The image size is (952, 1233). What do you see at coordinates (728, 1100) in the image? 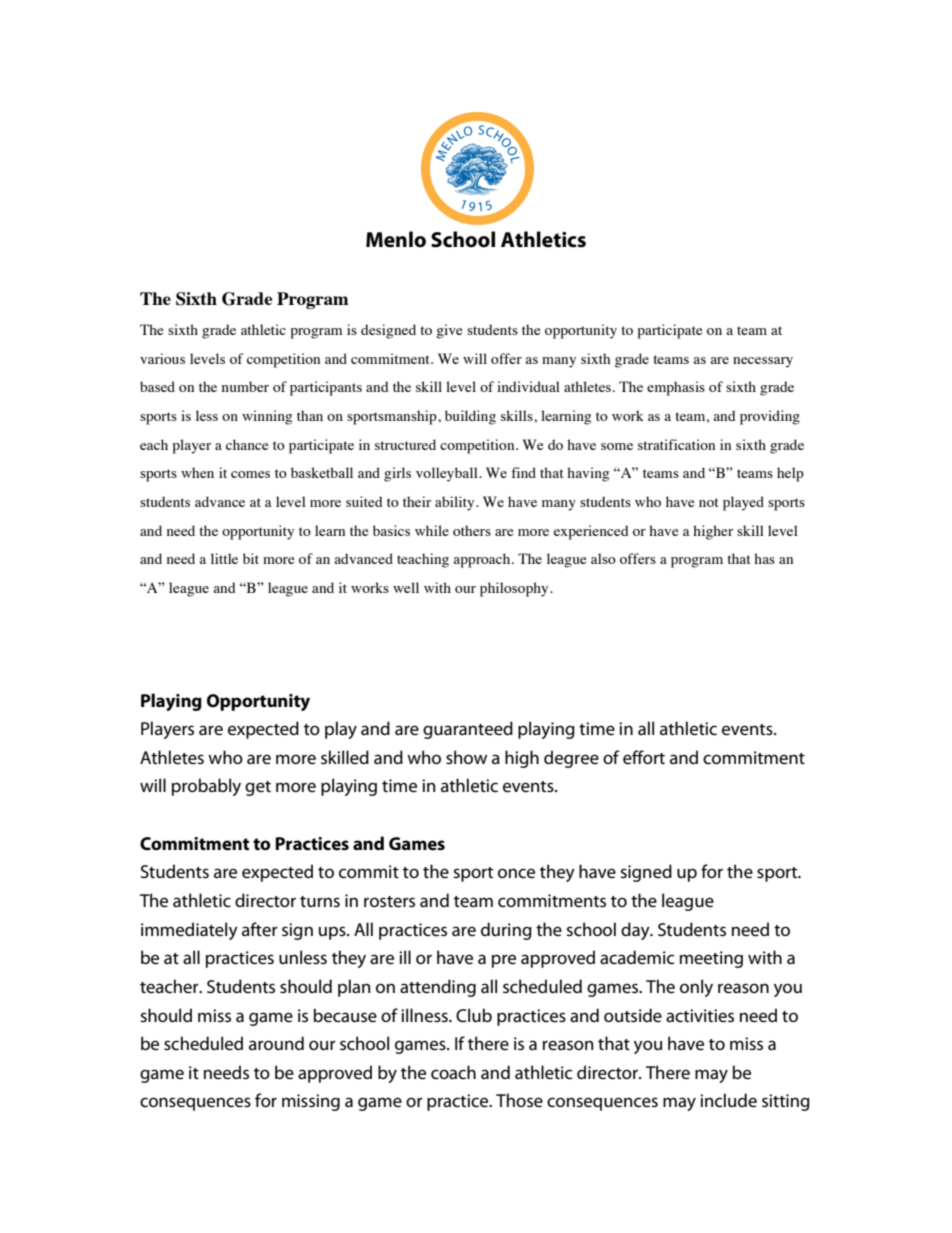
I see `include` at bounding box center [728, 1100].
